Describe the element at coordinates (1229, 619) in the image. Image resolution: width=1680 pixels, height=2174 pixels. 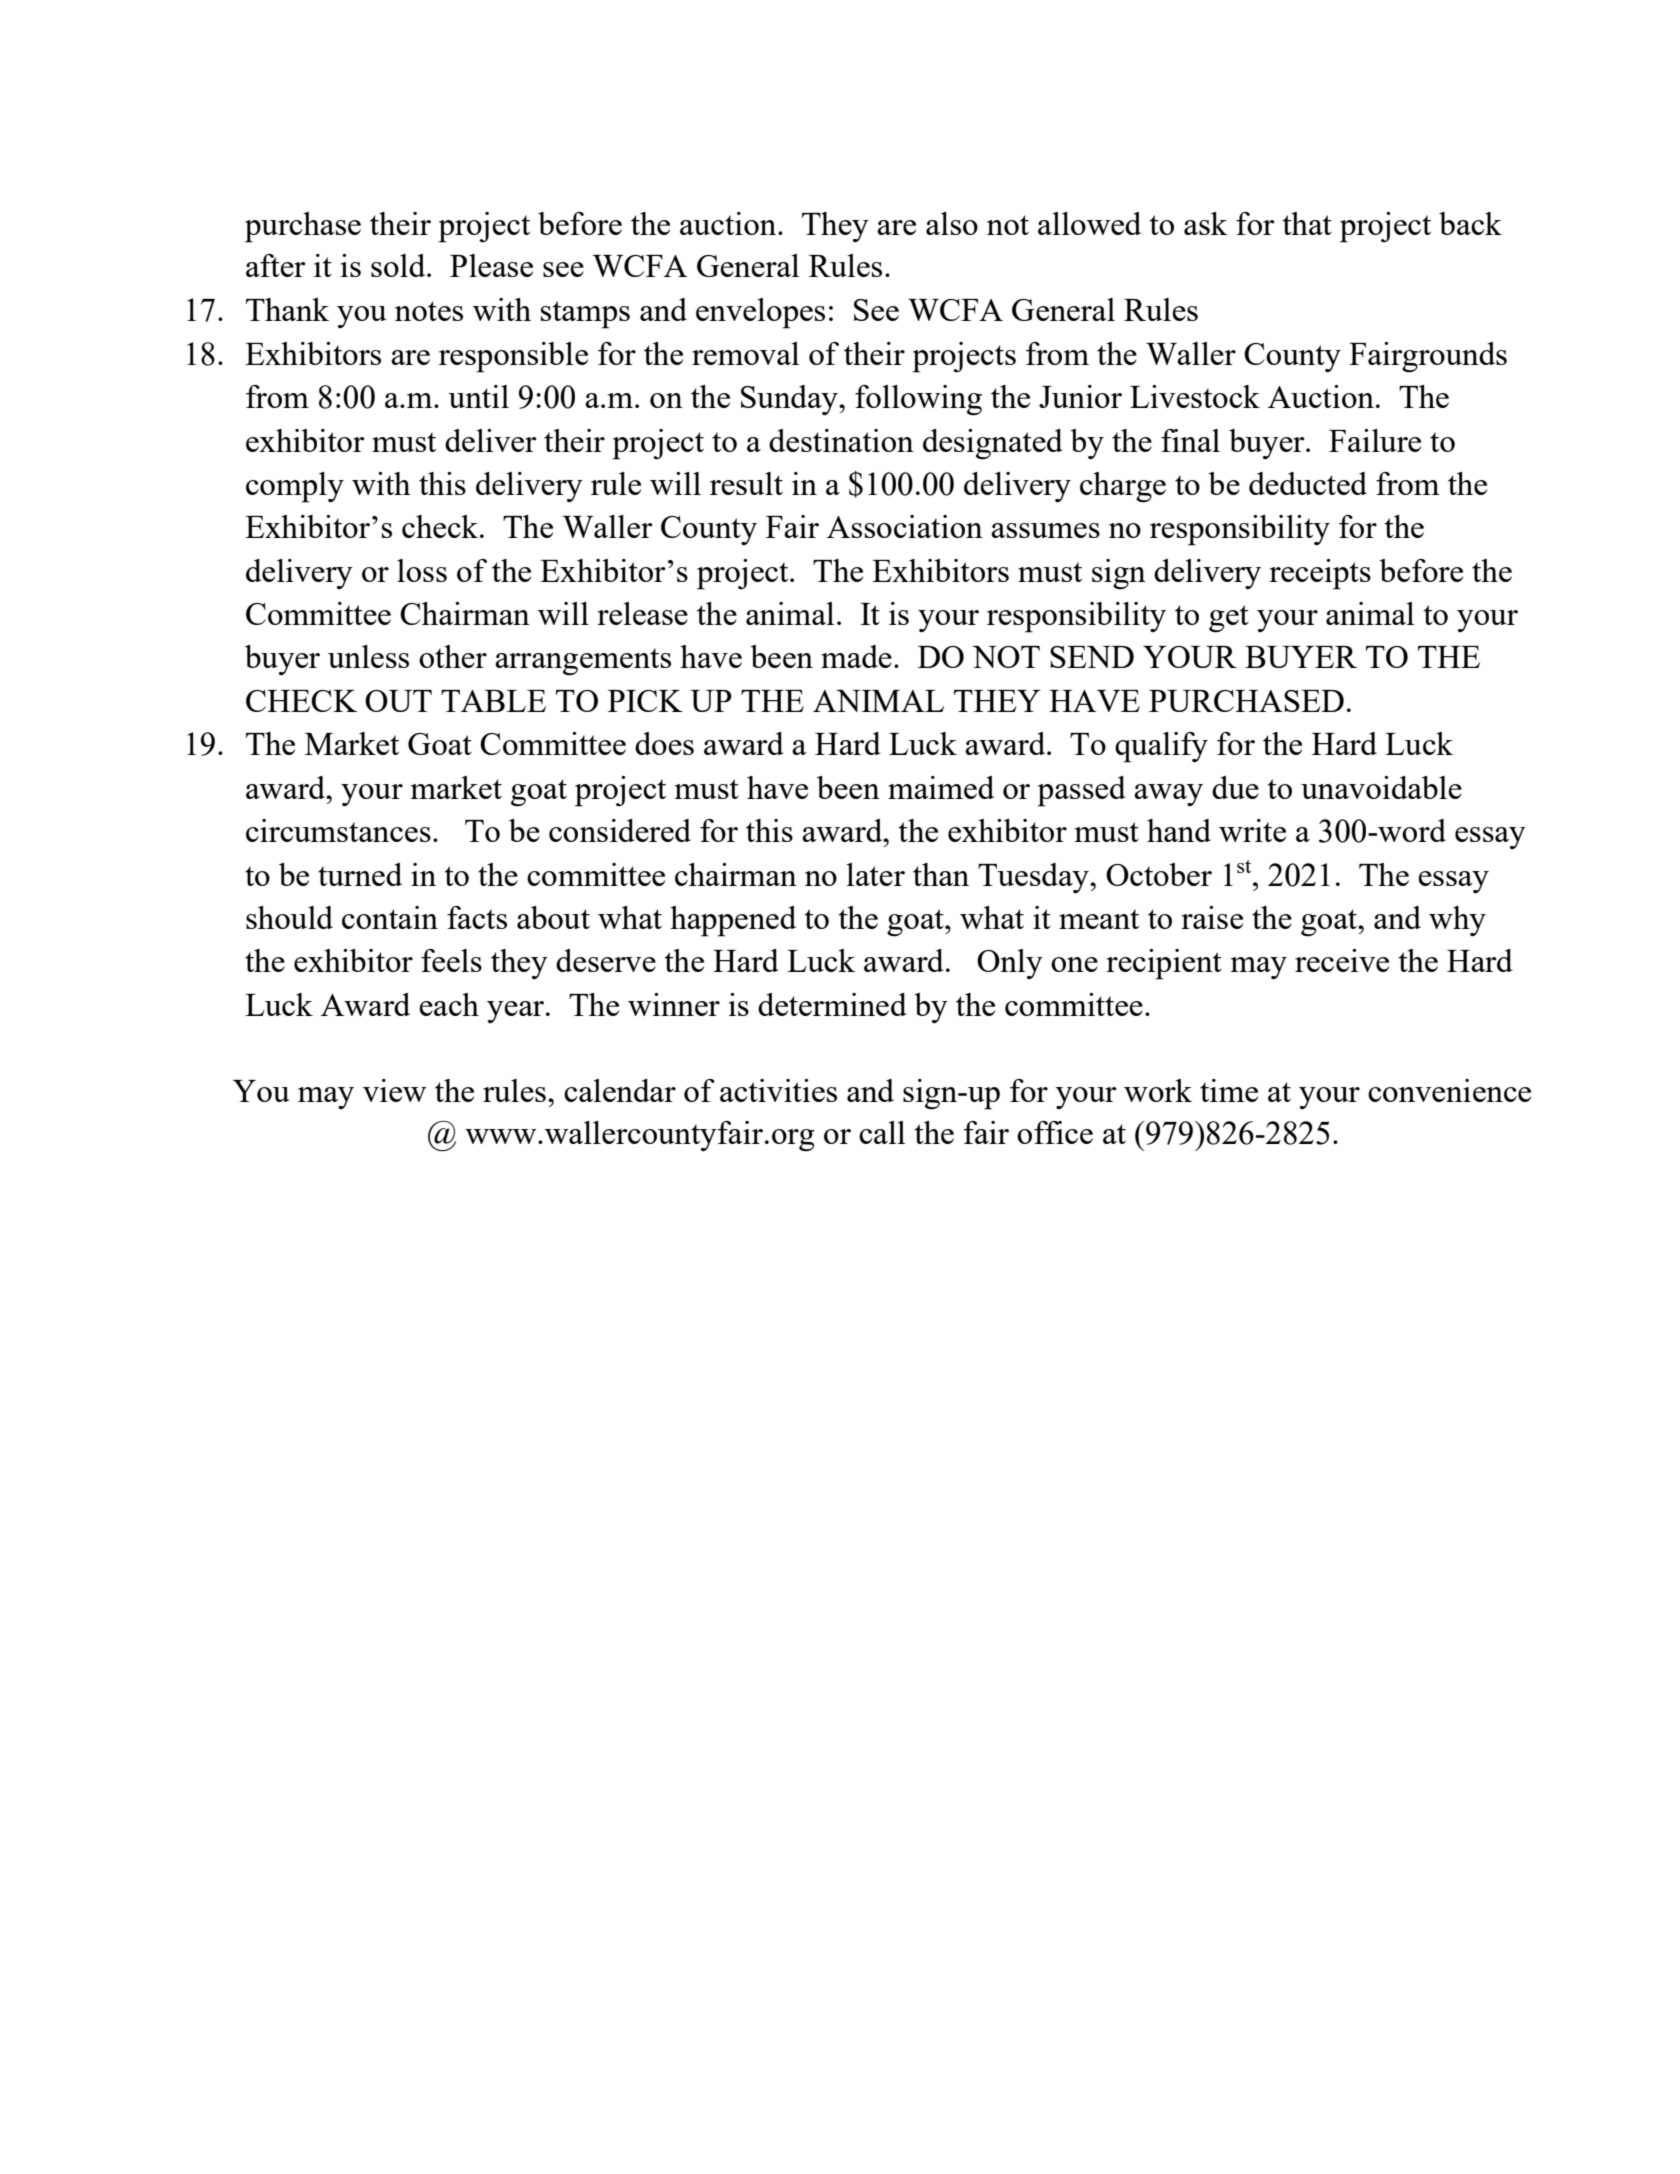
I see `get` at that location.
